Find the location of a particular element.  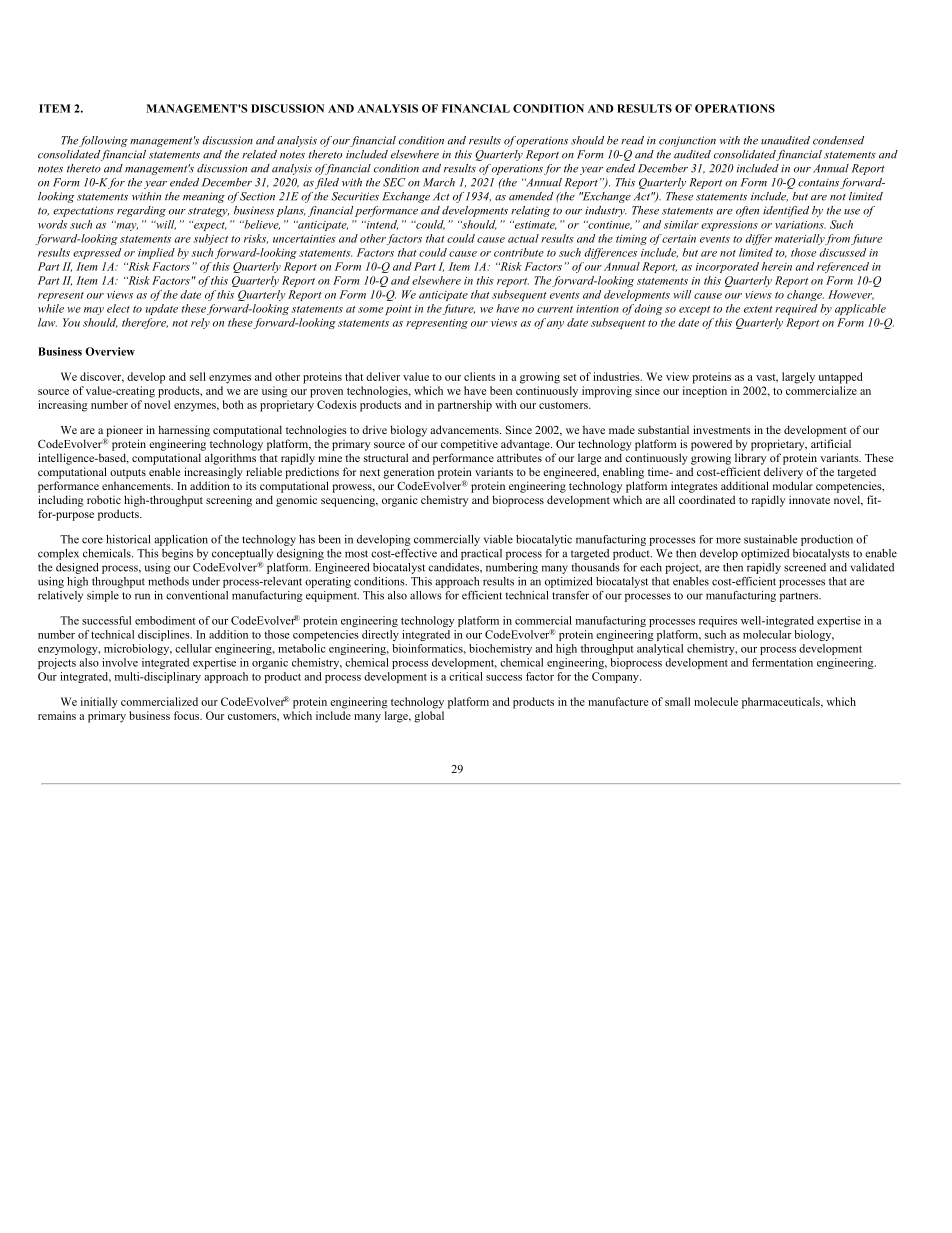

herein is located at coordinates (777, 266).
